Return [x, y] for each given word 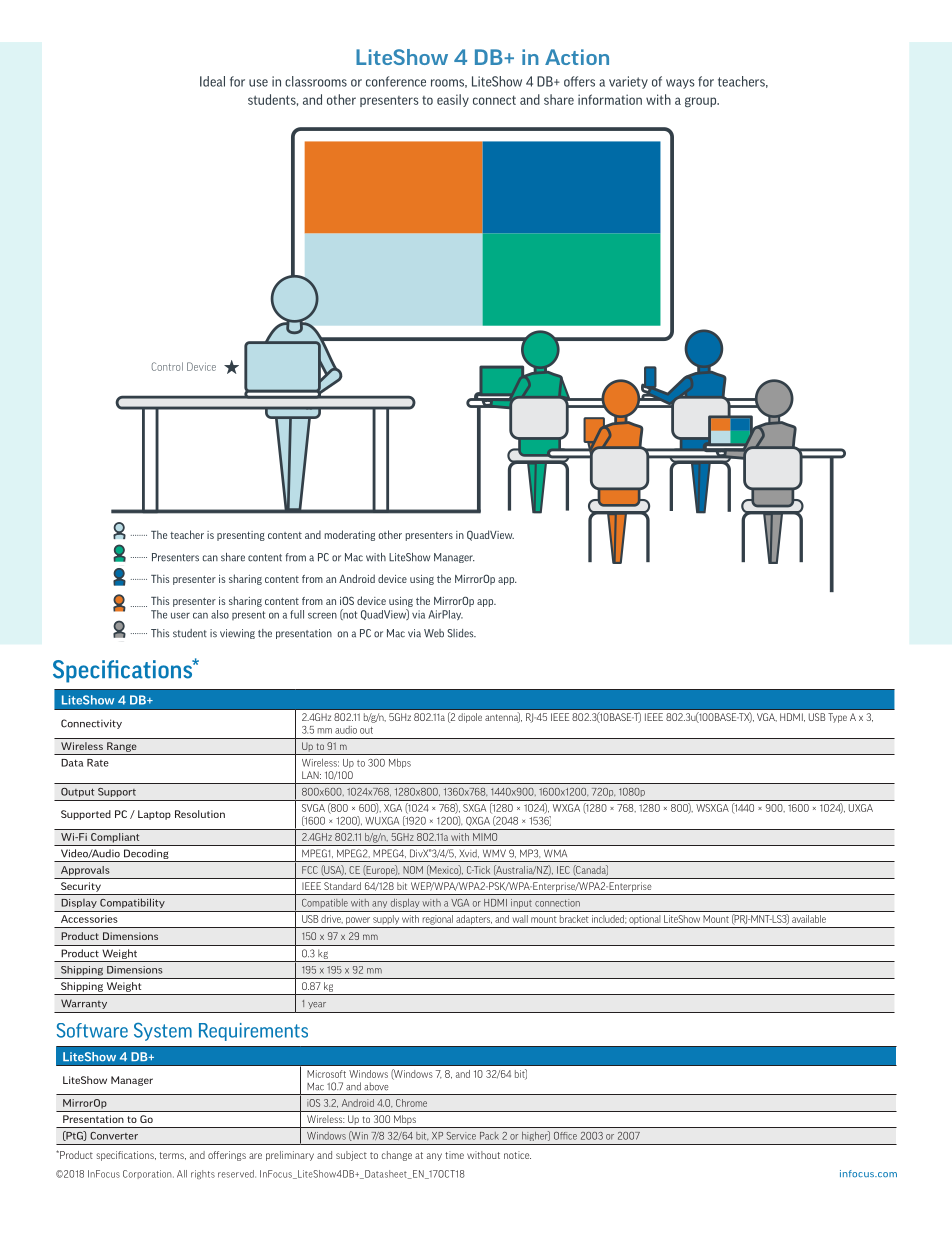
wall [520, 919]
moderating [350, 535]
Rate [98, 763]
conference [396, 81]
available [809, 919]
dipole [470, 718]
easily [453, 100]
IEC [563, 870]
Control [167, 366]
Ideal [212, 81]
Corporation [148, 1174]
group [702, 102]
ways [680, 84]
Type [837, 718]
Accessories [89, 919]
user [180, 615]
